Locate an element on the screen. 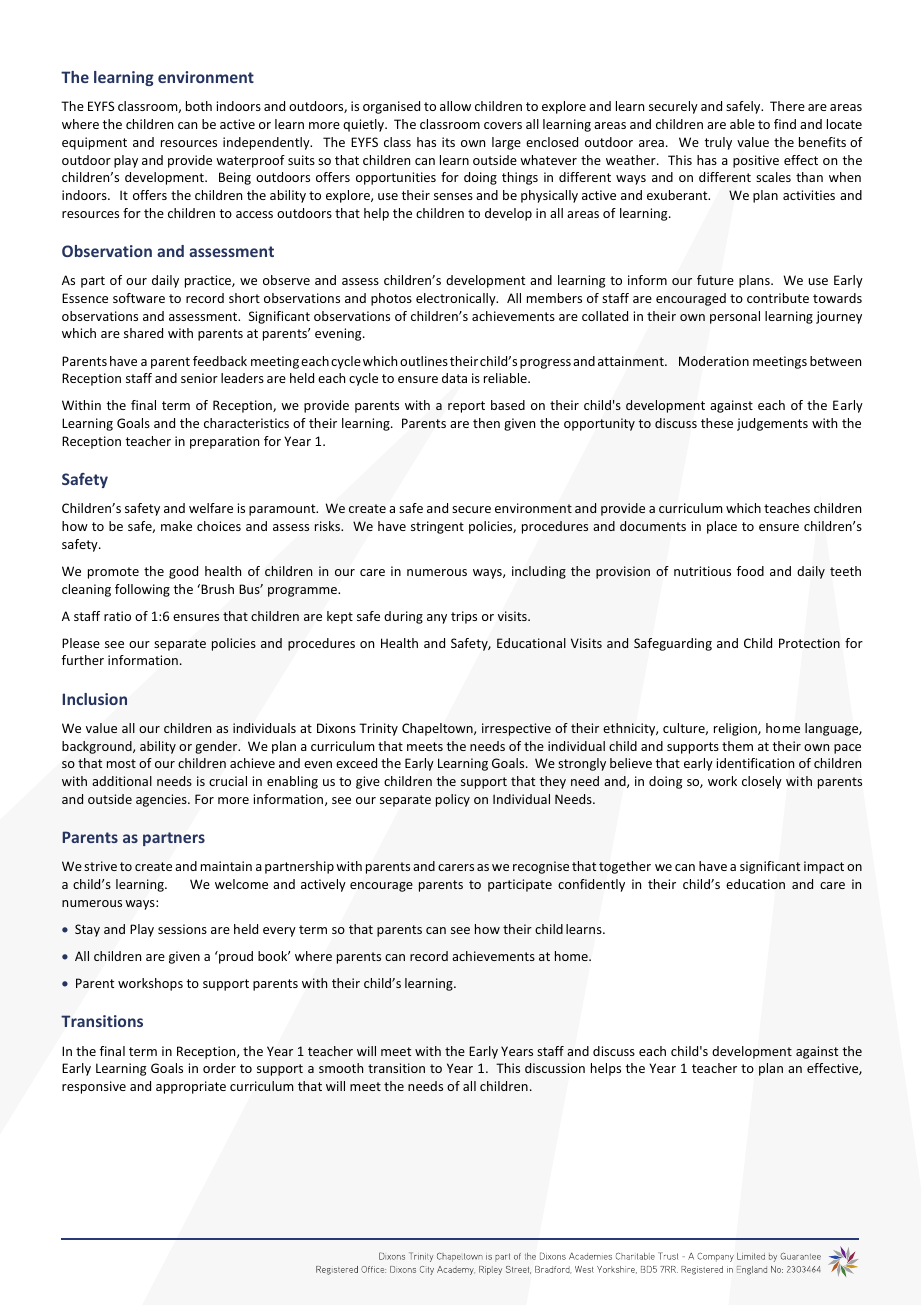 This screenshot has height=1309, width=924. trips is located at coordinates (464, 617).
